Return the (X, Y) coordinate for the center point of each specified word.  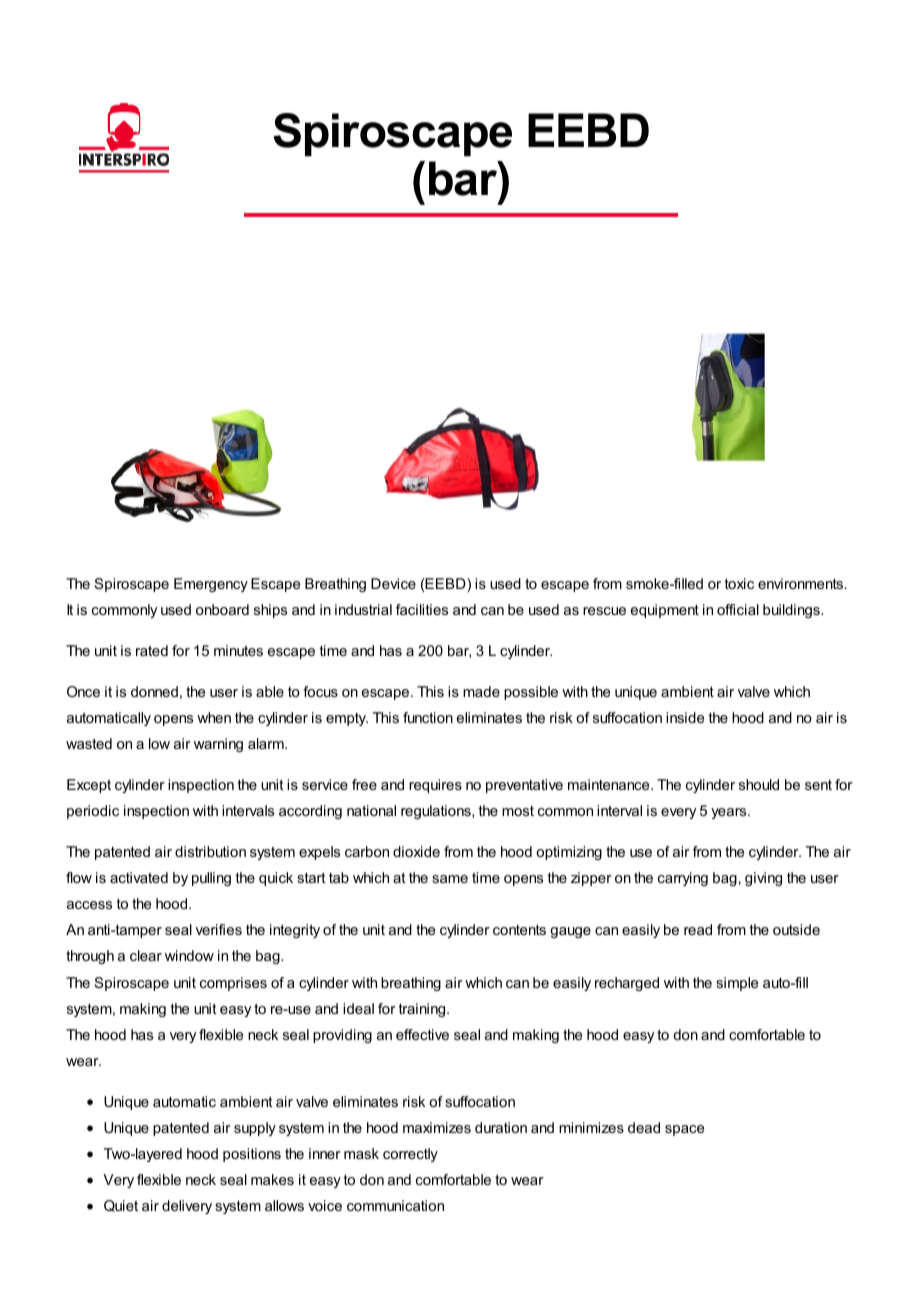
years (730, 813)
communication (395, 1205)
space (684, 1130)
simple (737, 984)
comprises (233, 984)
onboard (222, 609)
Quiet (121, 1206)
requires (435, 786)
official (738, 609)
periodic (93, 812)
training (423, 1010)
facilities (422, 609)
